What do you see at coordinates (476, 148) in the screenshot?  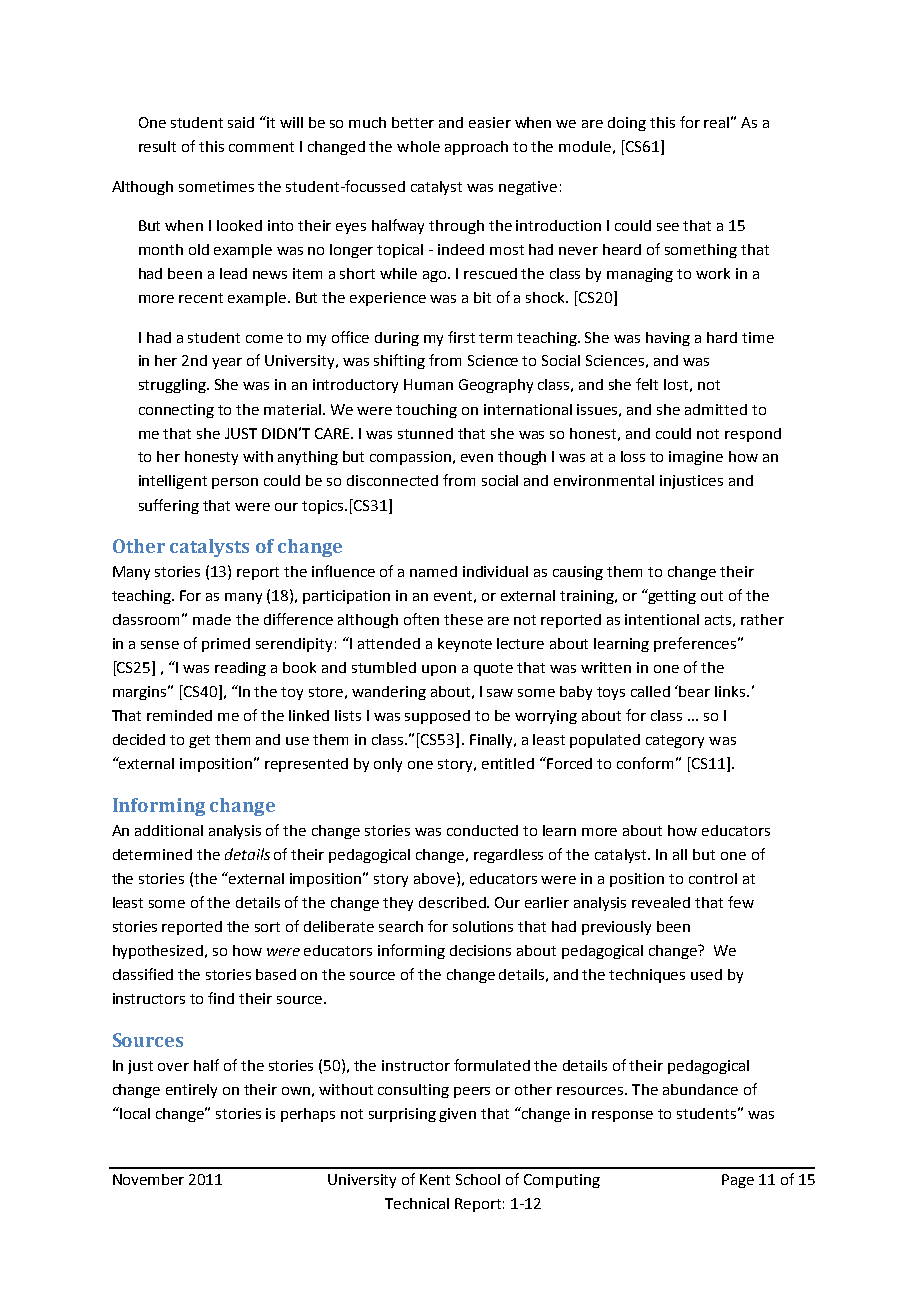 I see `approach` at bounding box center [476, 148].
